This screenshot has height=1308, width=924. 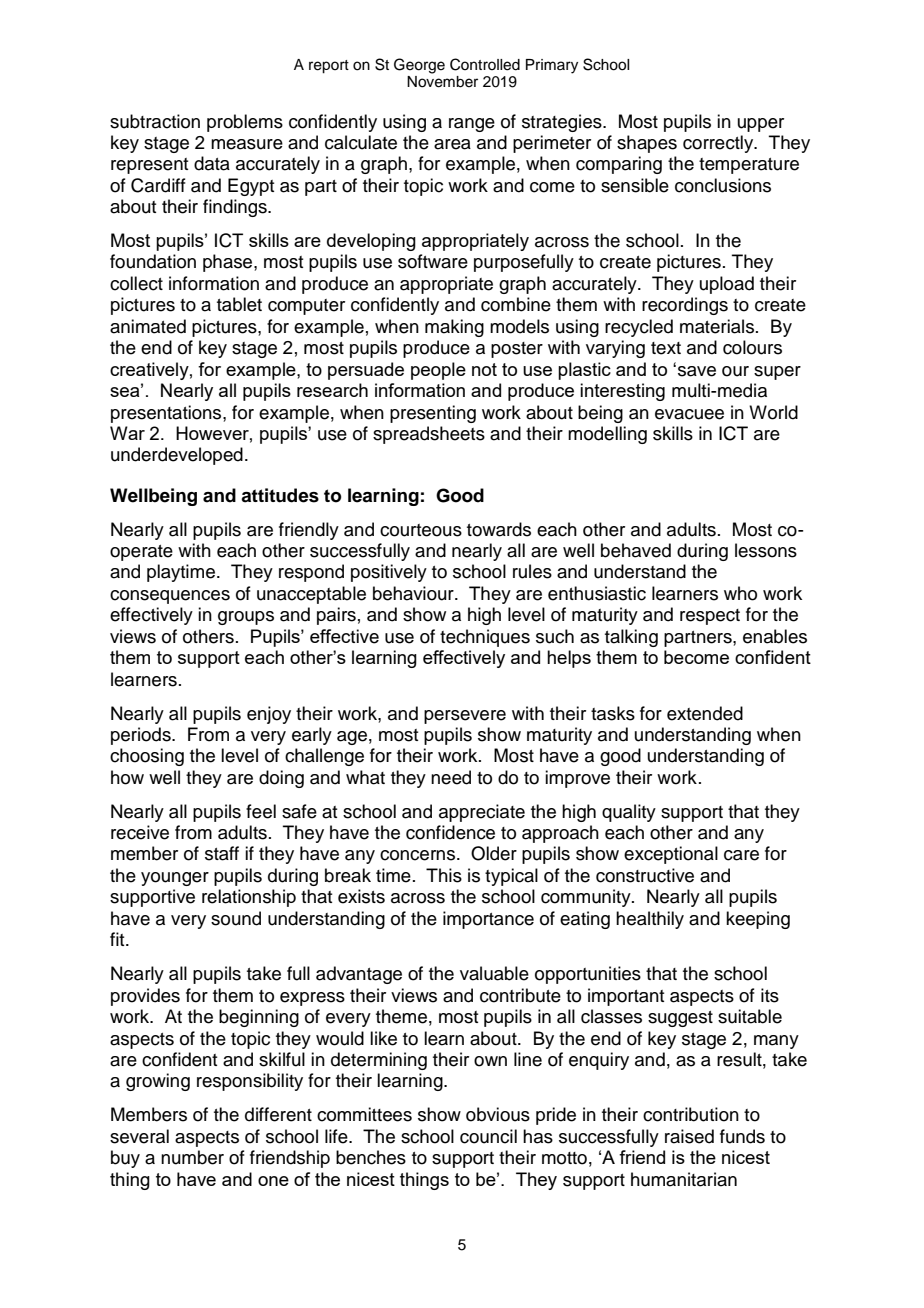 What do you see at coordinates (485, 638) in the screenshot?
I see `techniques` at bounding box center [485, 638].
